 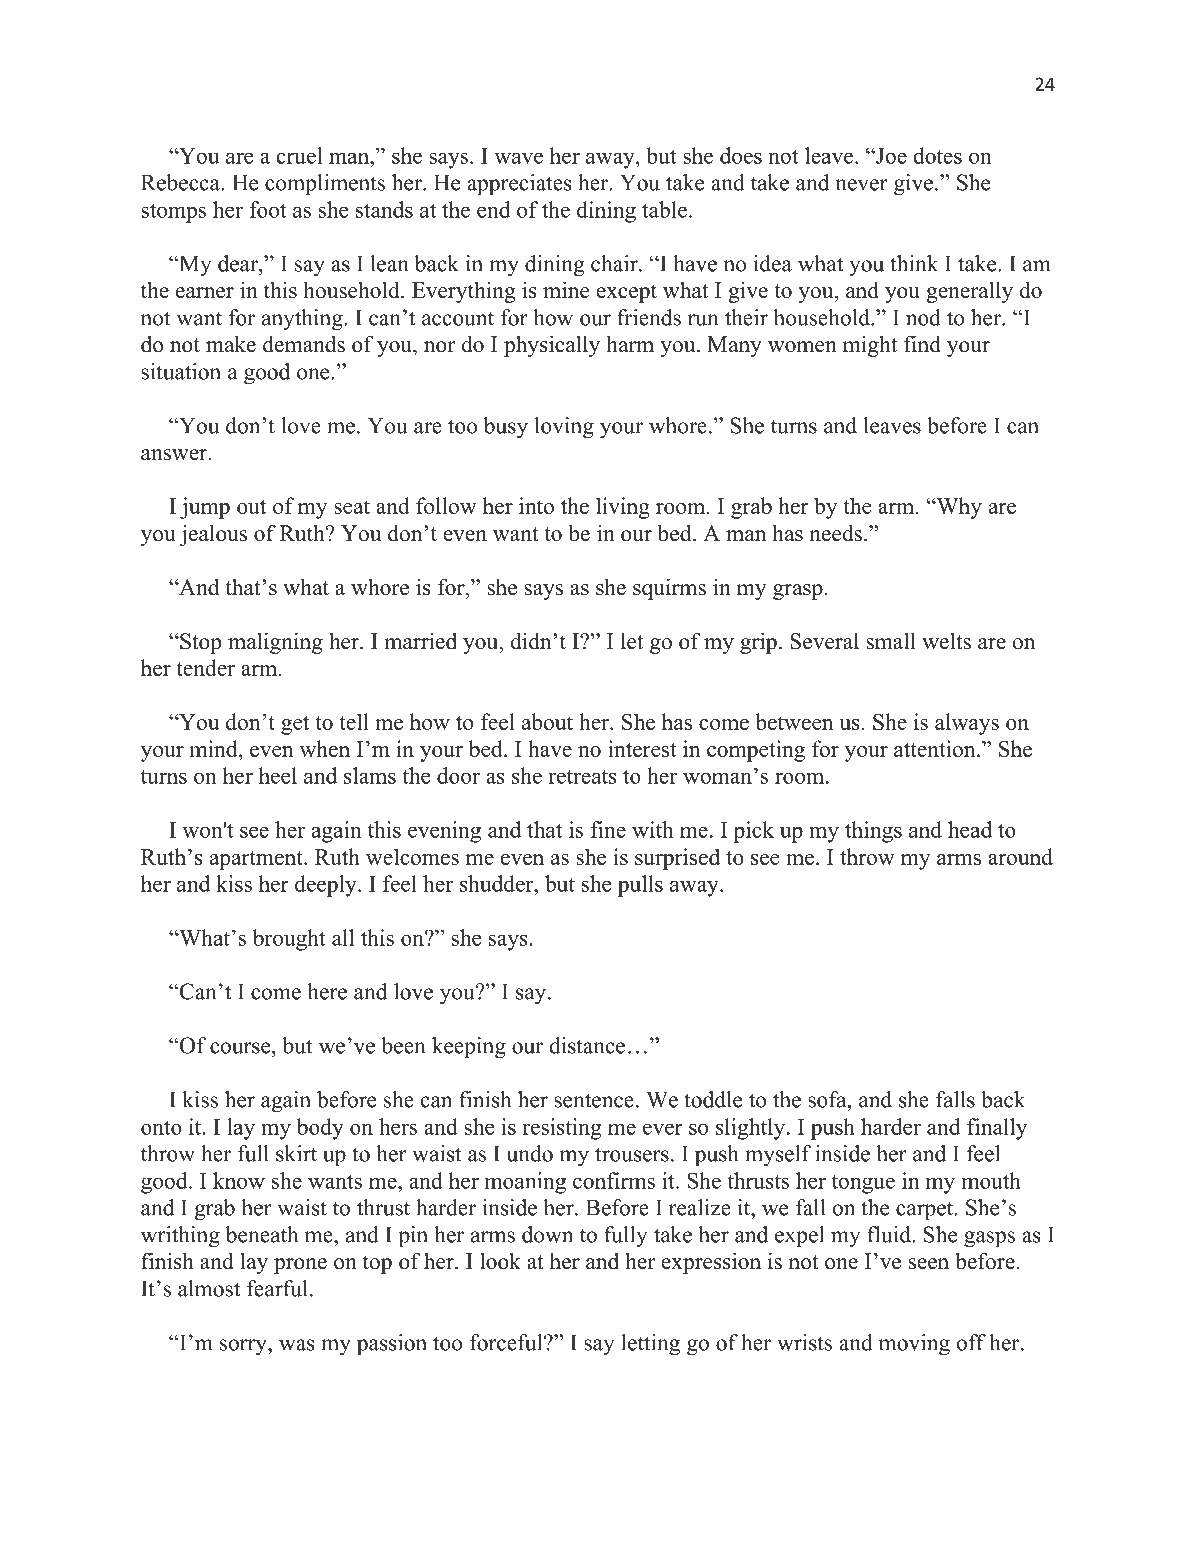 What do you see at coordinates (519, 185) in the image?
I see `appreciates` at bounding box center [519, 185].
